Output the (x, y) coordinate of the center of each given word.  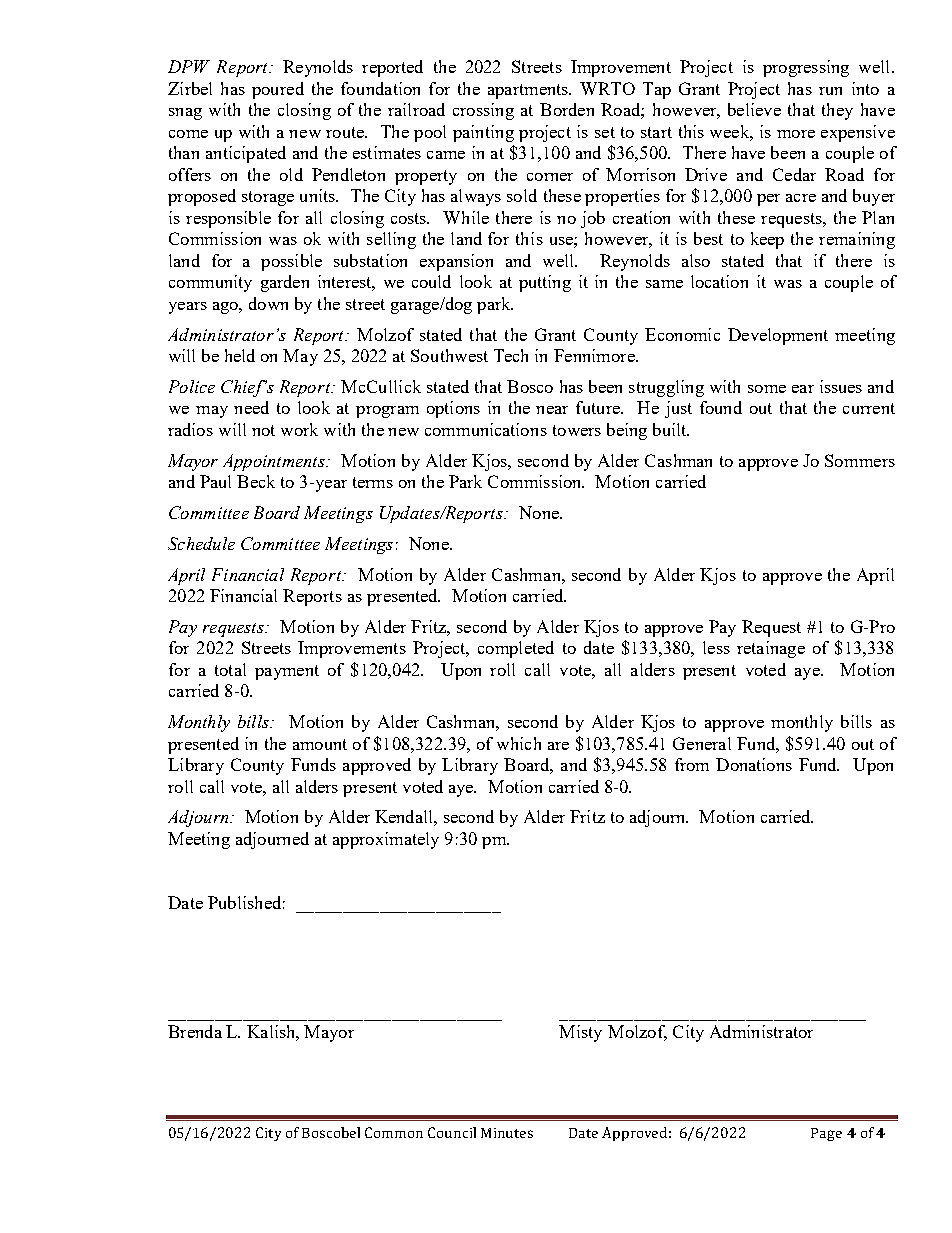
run (830, 91)
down (268, 303)
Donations (754, 764)
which (519, 743)
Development (778, 336)
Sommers (860, 460)
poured (278, 90)
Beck (256, 481)
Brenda (195, 1031)
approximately (386, 840)
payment (287, 672)
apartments (529, 91)
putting (545, 283)
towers (577, 430)
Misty (580, 1033)
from (692, 764)
